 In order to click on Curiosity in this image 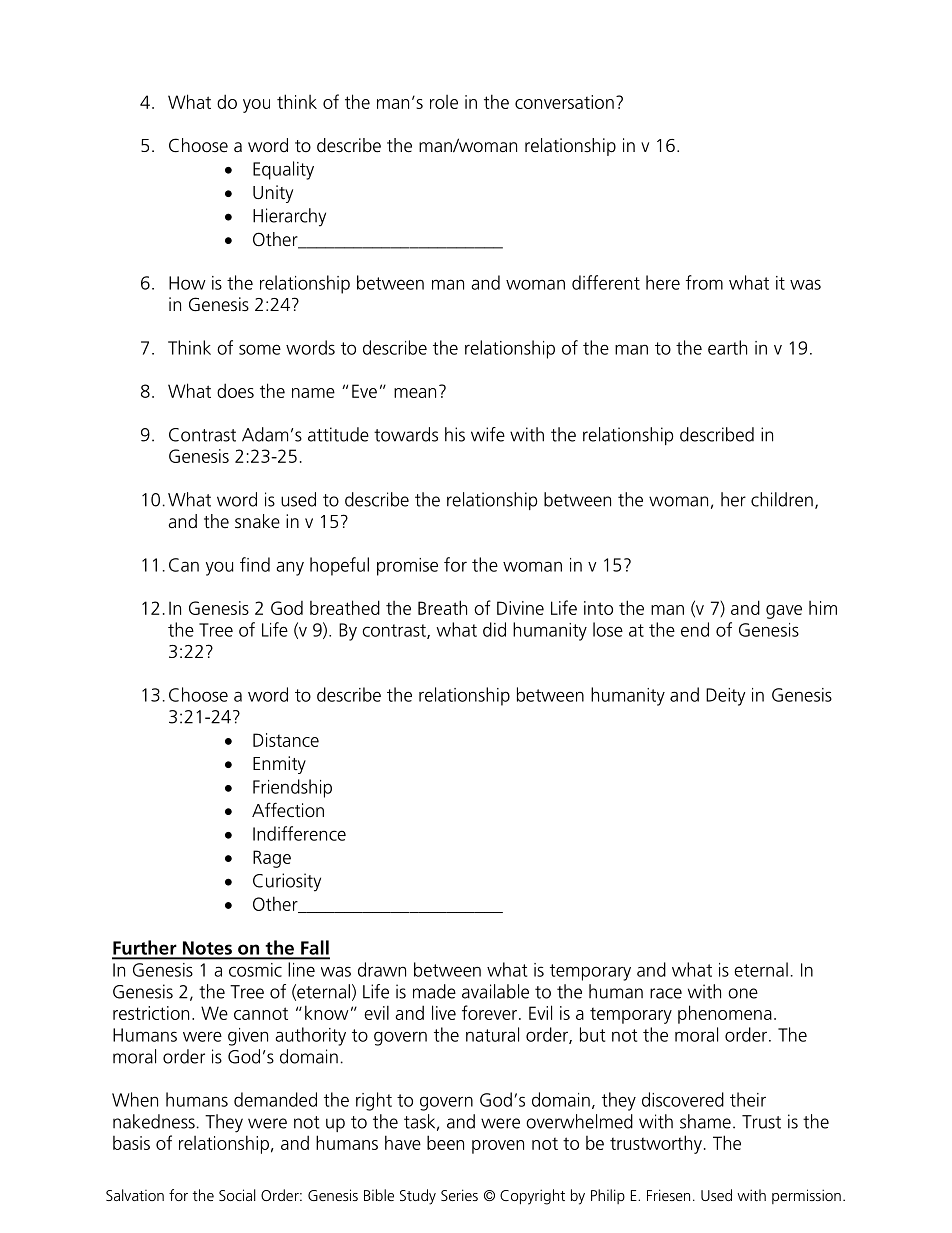, I will do `click(287, 882)`.
